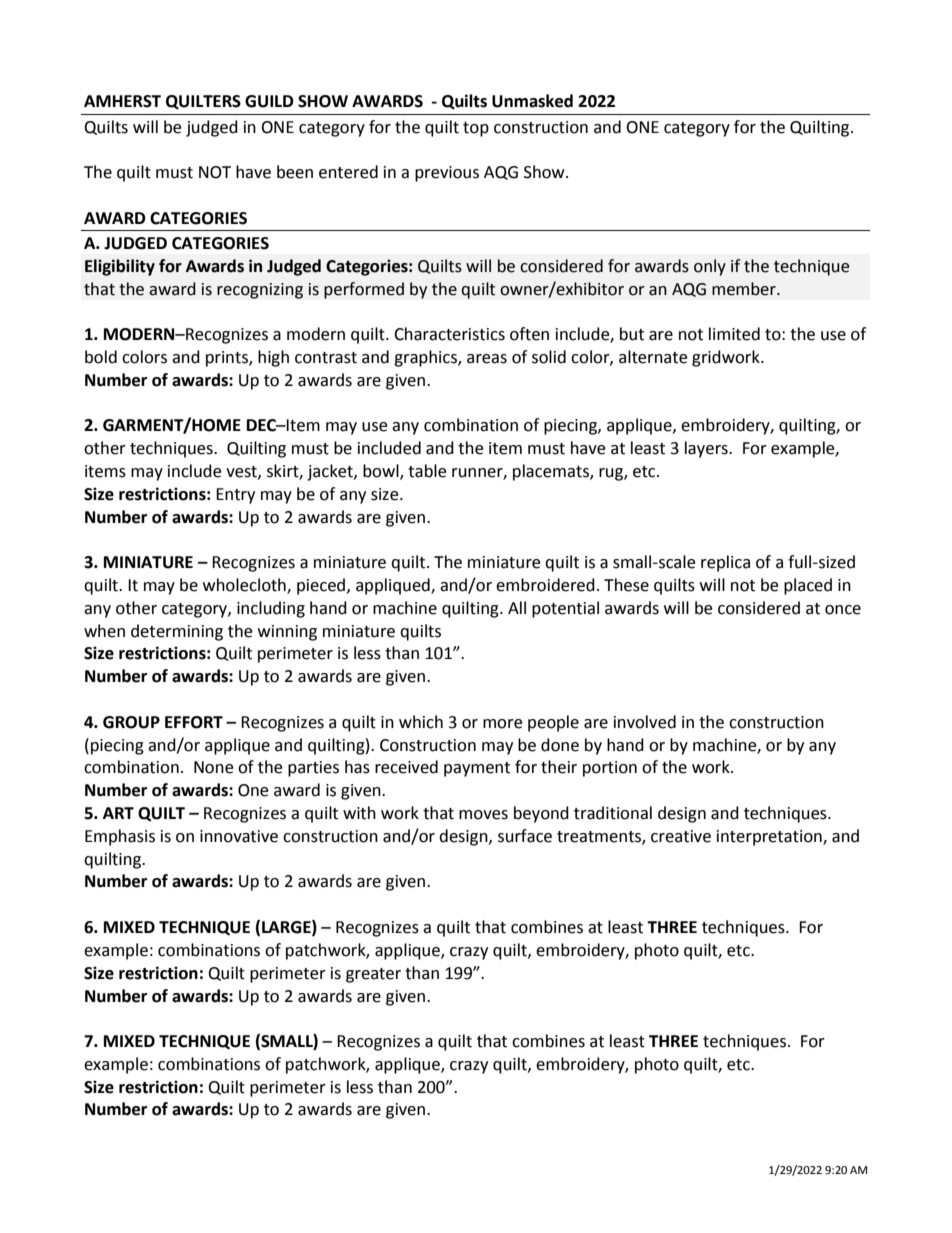 Image resolution: width=952 pixels, height=1233 pixels. Describe the element at coordinates (525, 836) in the screenshot. I see `surface` at that location.
